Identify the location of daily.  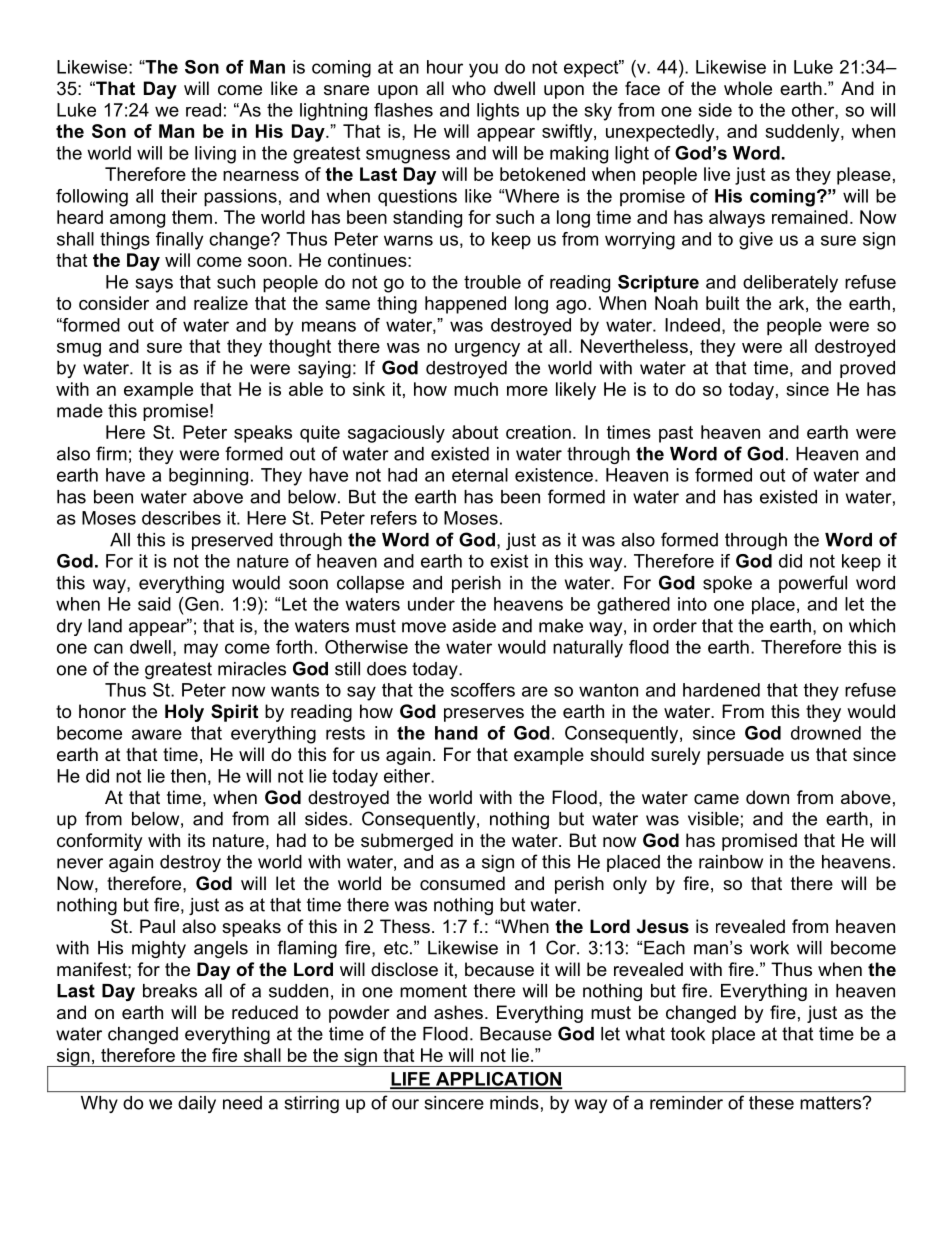
(197, 1104).
